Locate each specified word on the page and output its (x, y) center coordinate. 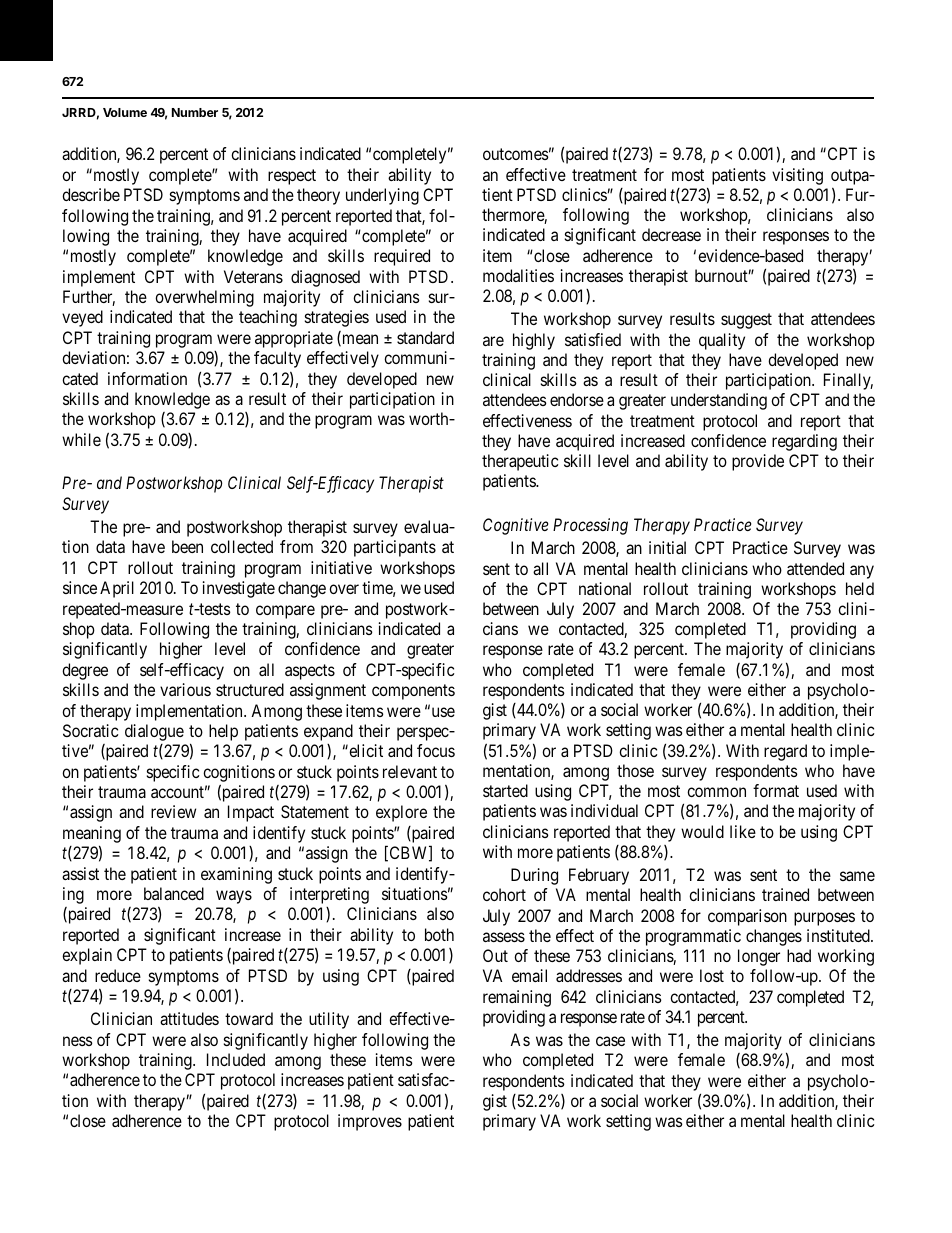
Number (195, 112)
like (743, 831)
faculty (277, 359)
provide (758, 462)
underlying (382, 196)
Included (236, 1059)
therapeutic (520, 462)
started (505, 790)
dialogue (154, 732)
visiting (797, 176)
